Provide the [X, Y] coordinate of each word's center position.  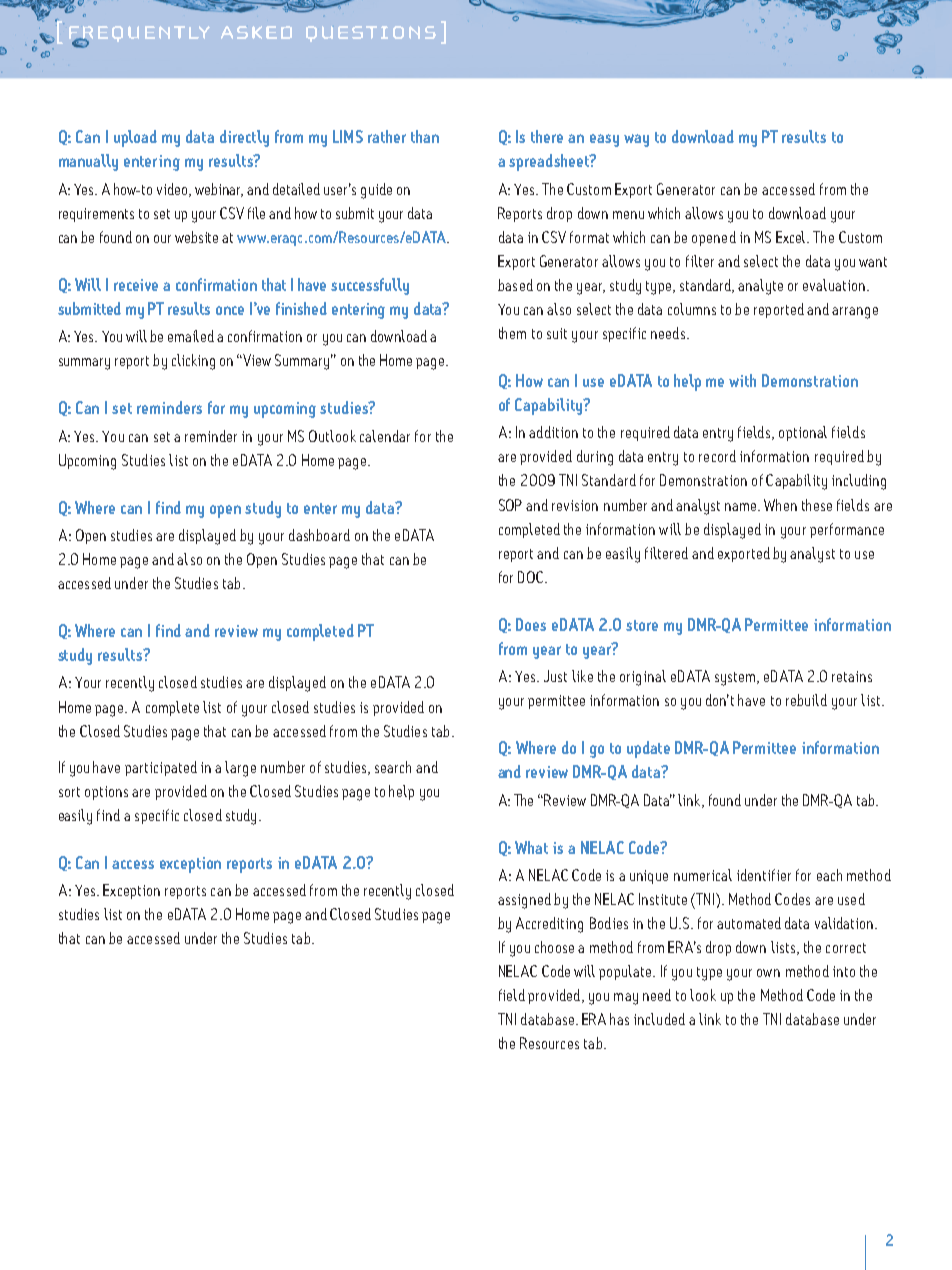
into [844, 971]
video [174, 190]
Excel [792, 237]
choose [554, 947]
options [106, 793]
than [425, 136]
